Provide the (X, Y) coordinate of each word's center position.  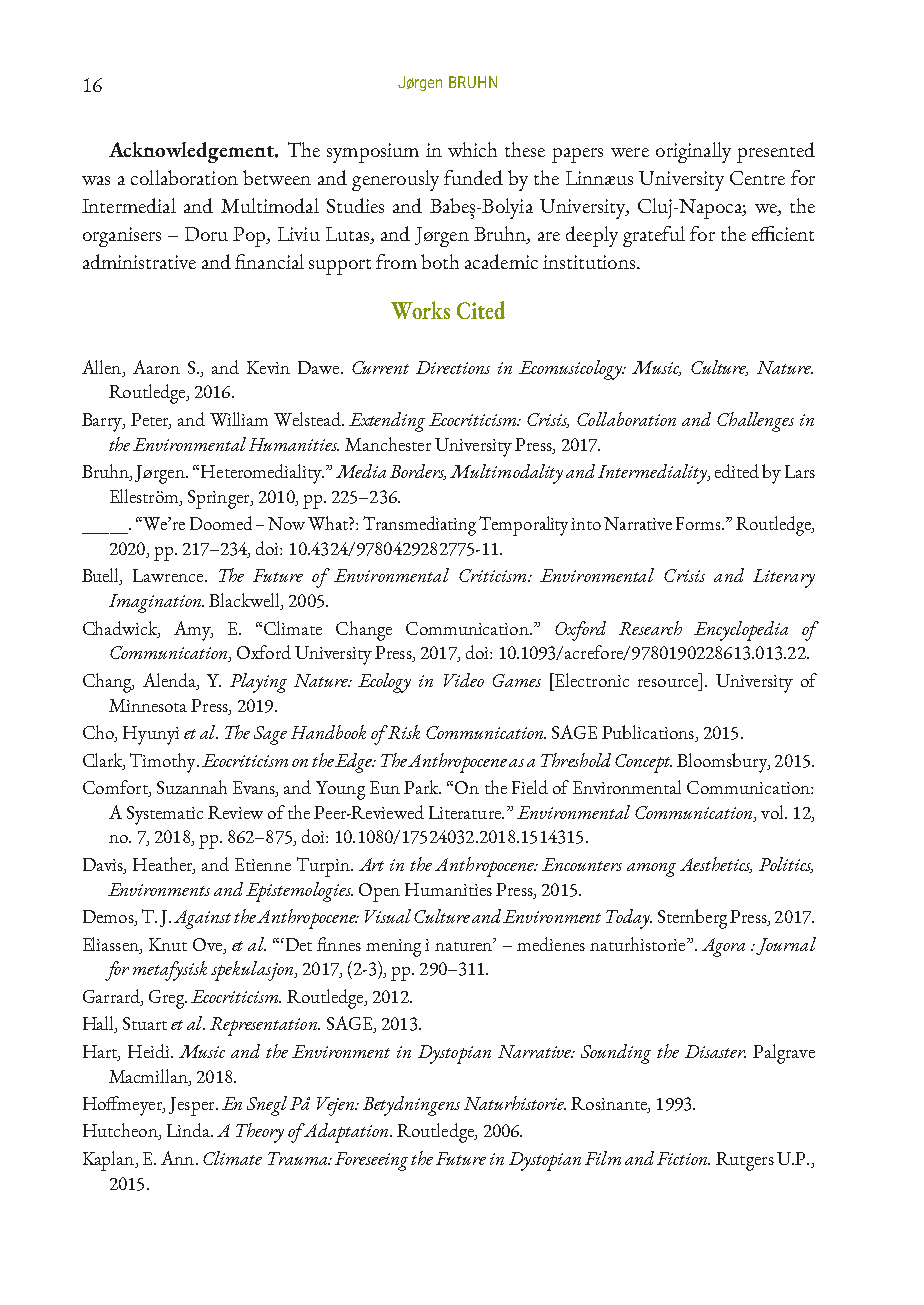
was (96, 180)
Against (202, 919)
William (239, 419)
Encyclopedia (741, 631)
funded (473, 177)
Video (464, 680)
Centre (757, 178)
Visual (388, 916)
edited (737, 471)
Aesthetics (716, 865)
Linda (189, 1130)
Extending (387, 422)
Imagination (156, 603)
